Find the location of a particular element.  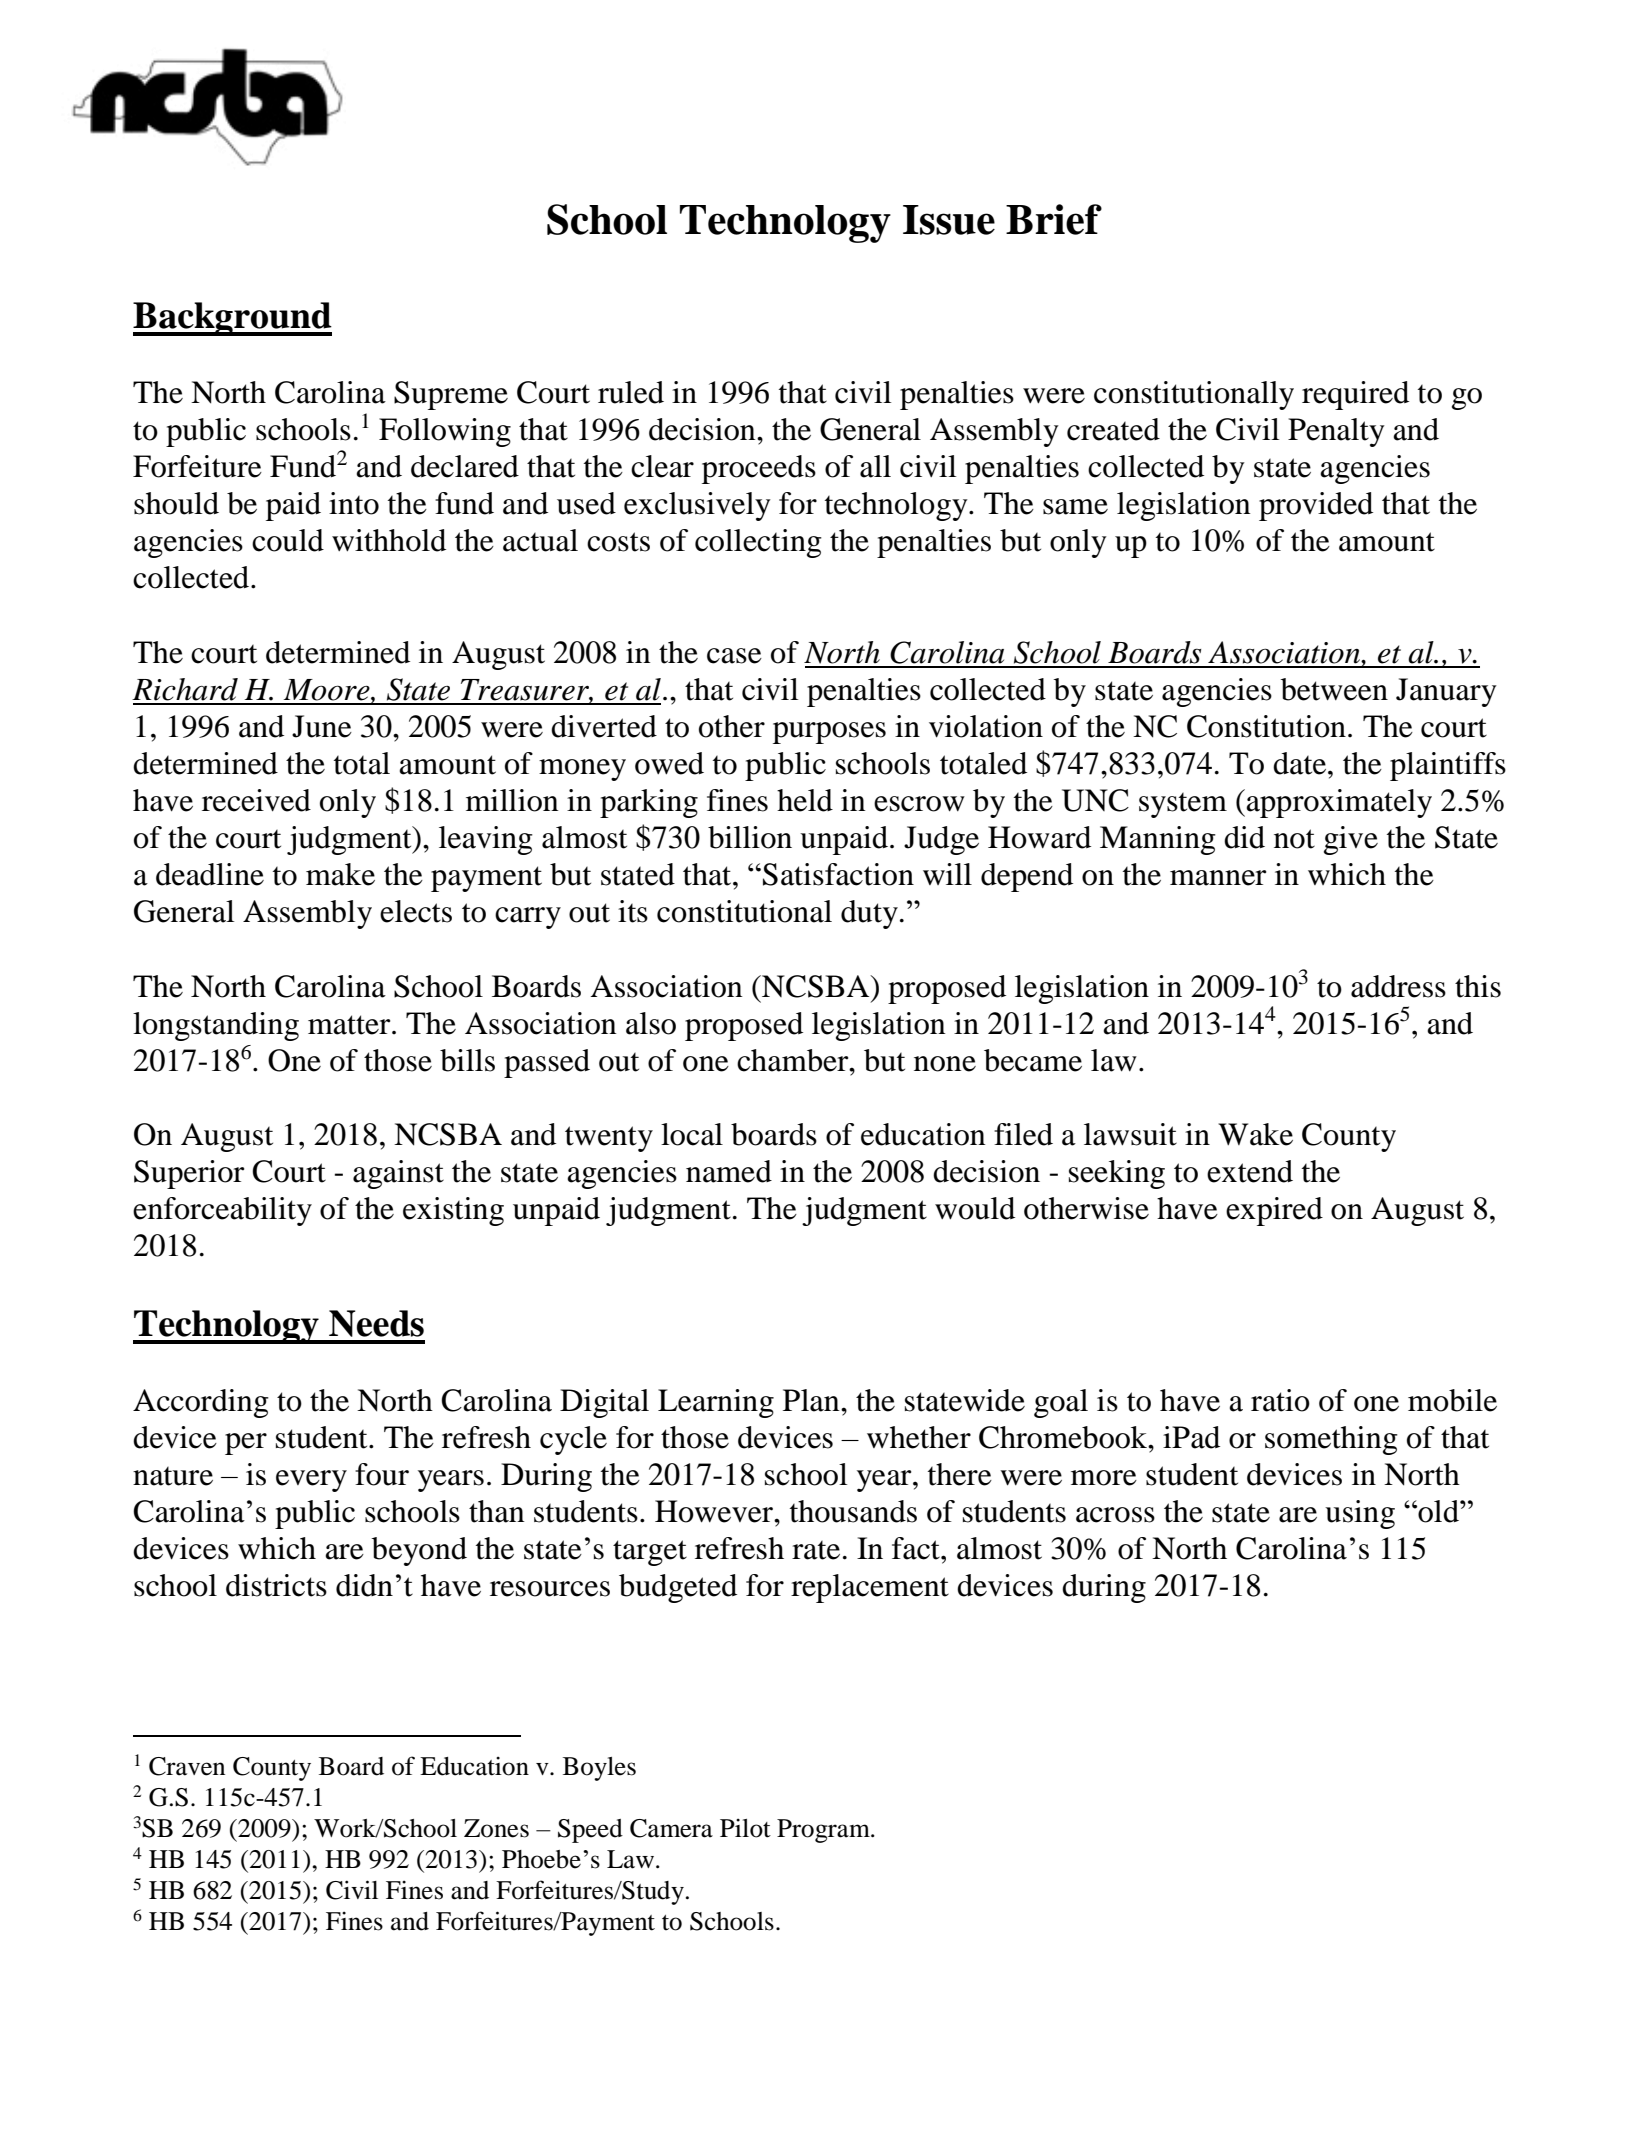

required is located at coordinates (1355, 395).
